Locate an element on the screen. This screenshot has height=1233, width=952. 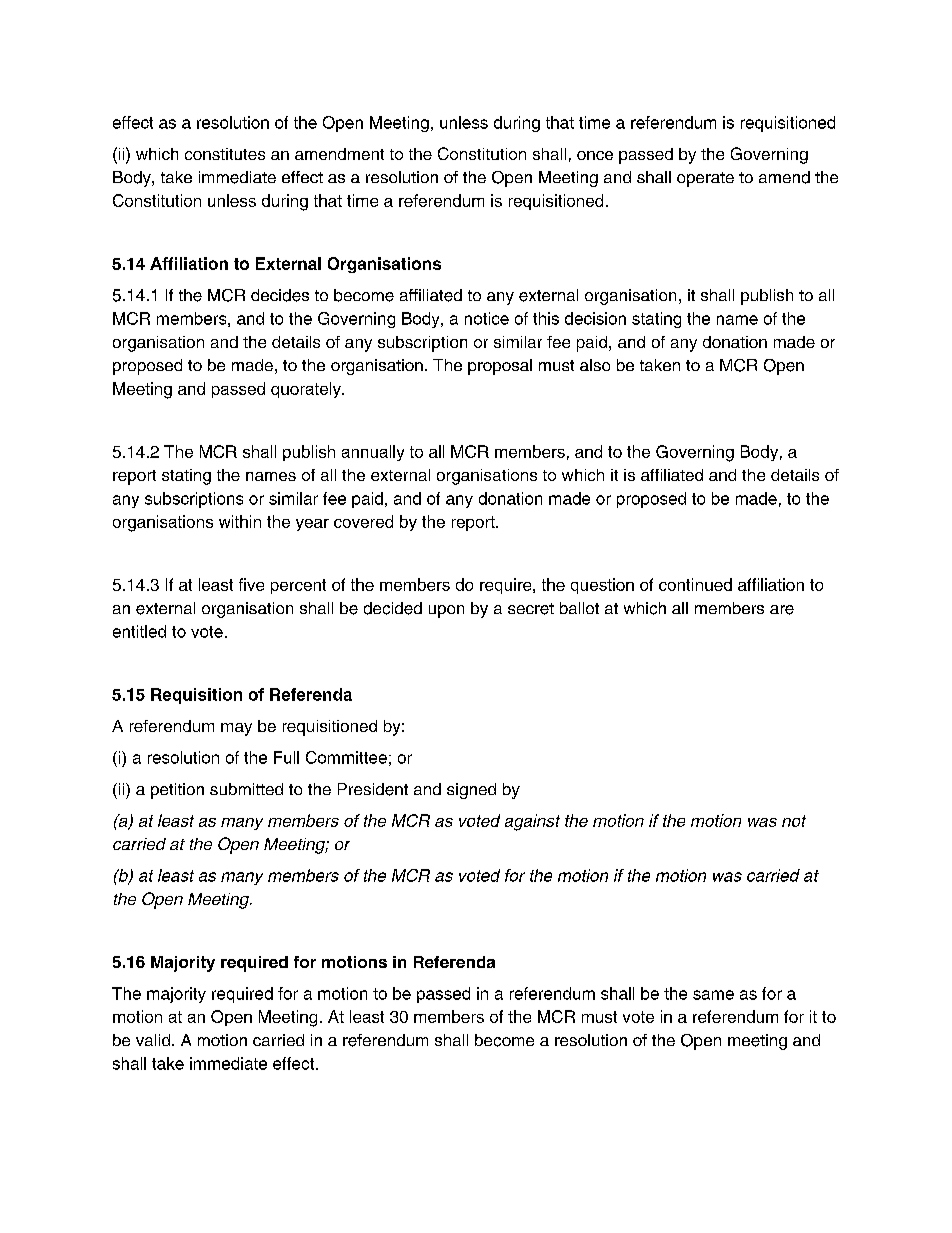
submitted is located at coordinates (246, 789).
